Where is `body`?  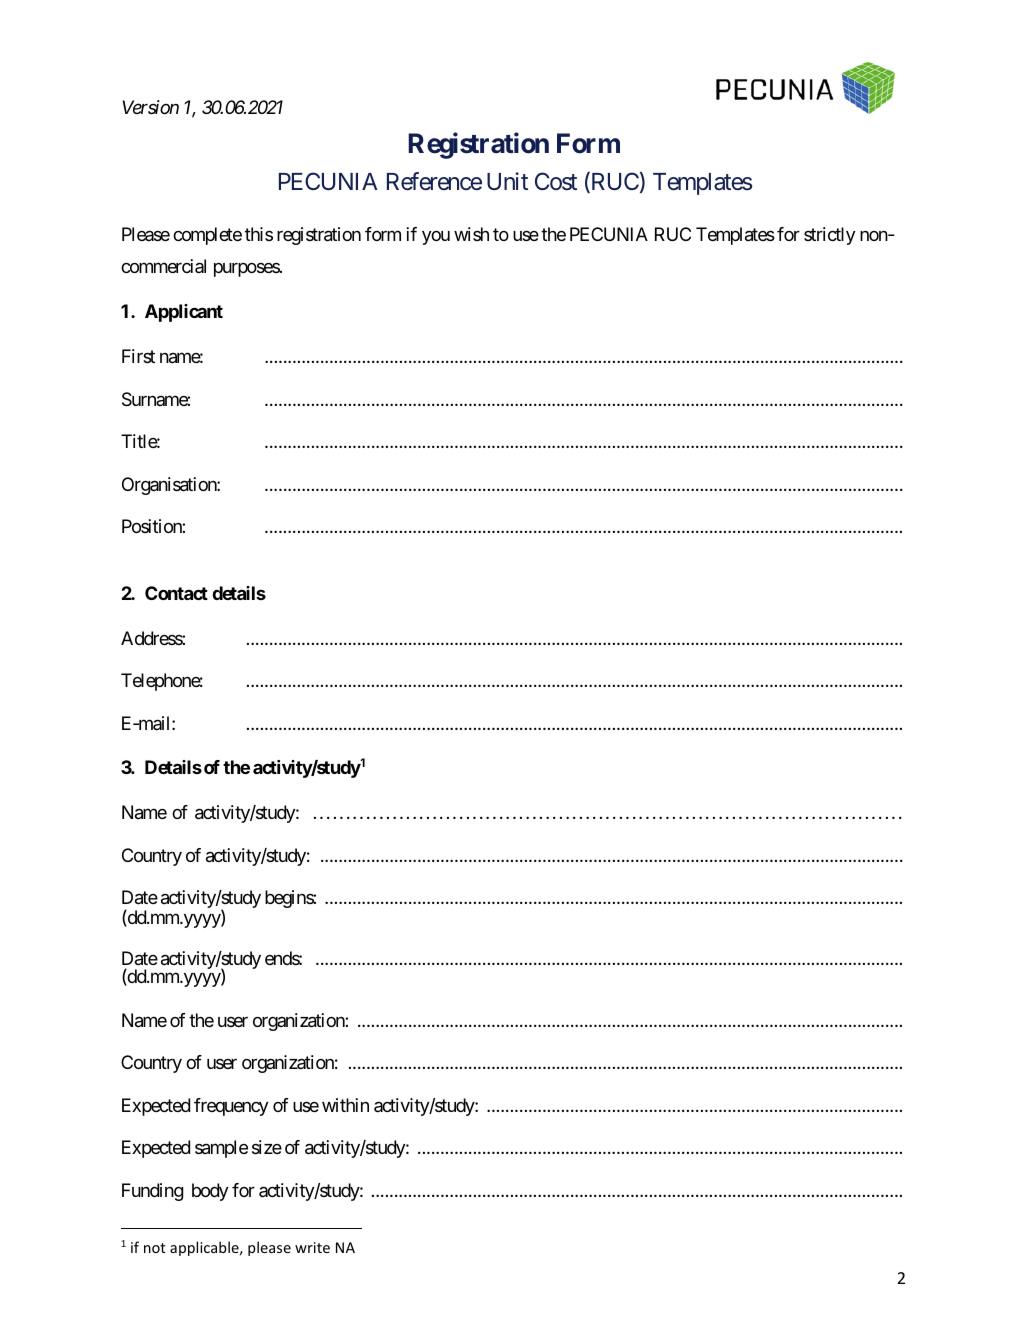
body is located at coordinates (210, 1192).
